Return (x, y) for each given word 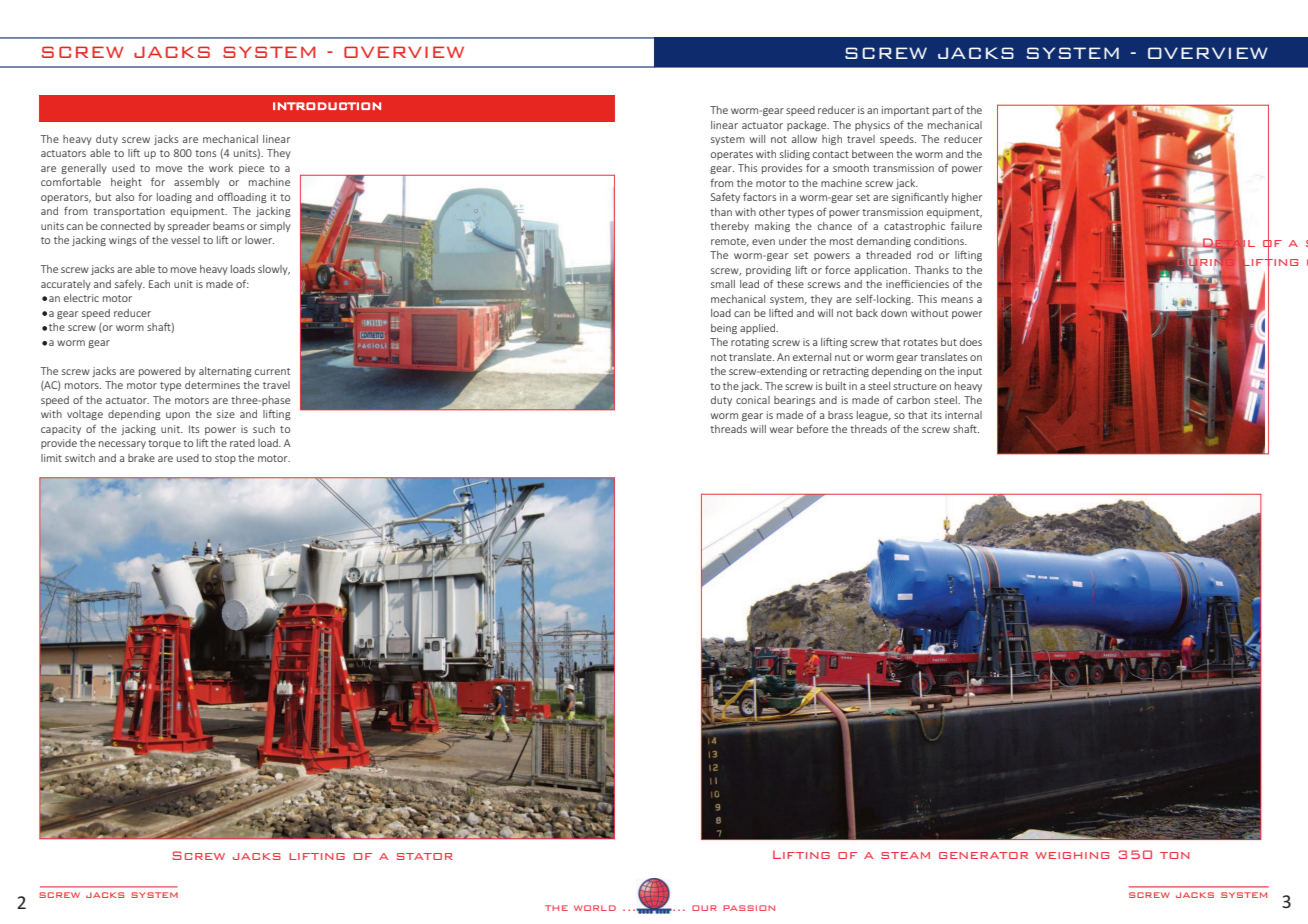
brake (141, 458)
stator (424, 856)
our (704, 908)
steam (905, 855)
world (595, 908)
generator (983, 855)
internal (963, 415)
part (942, 111)
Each (159, 284)
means (957, 300)
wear (781, 430)
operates (732, 155)
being (724, 329)
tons (205, 153)
